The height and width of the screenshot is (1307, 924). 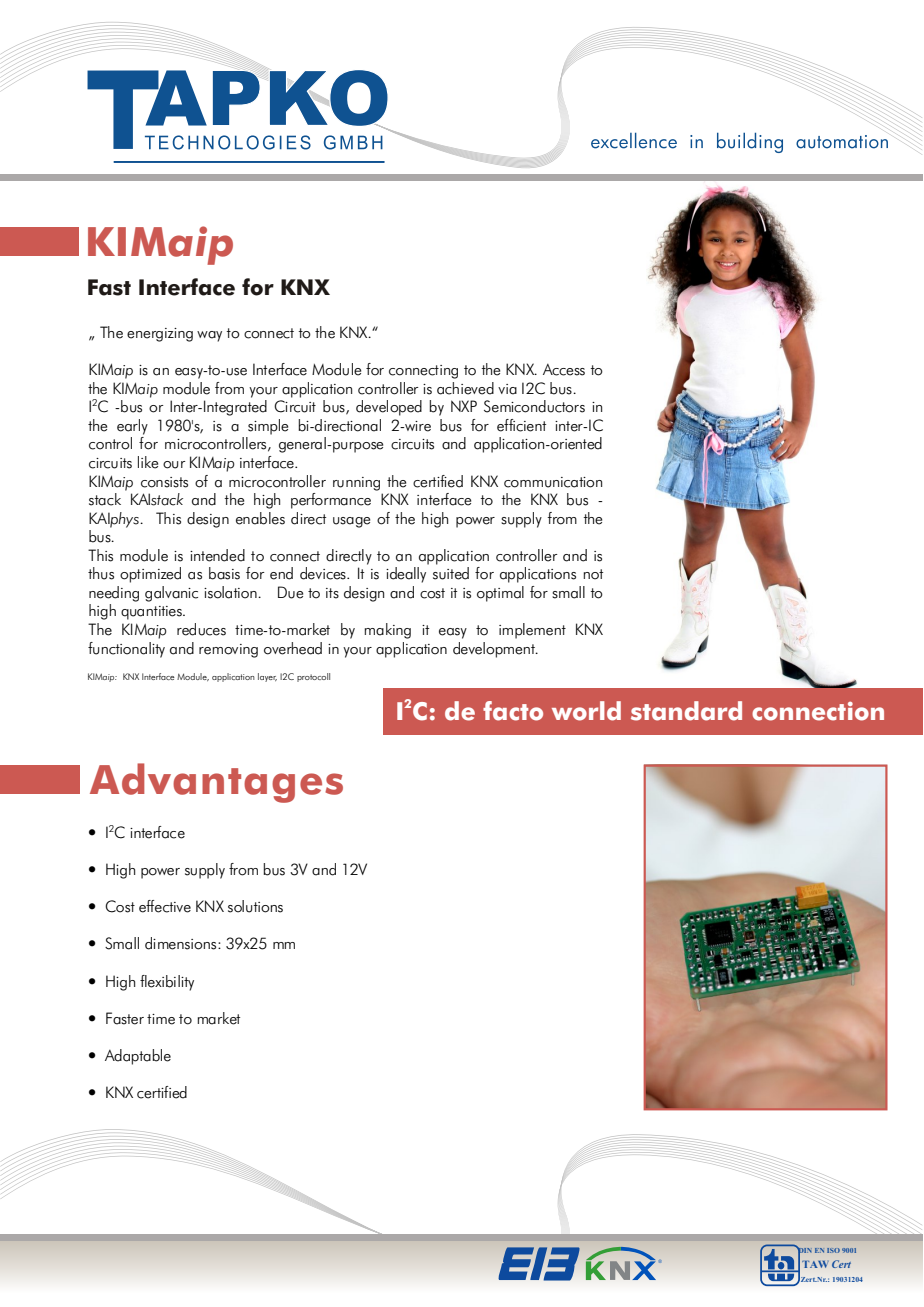 I want to click on Access, so click(x=564, y=370).
